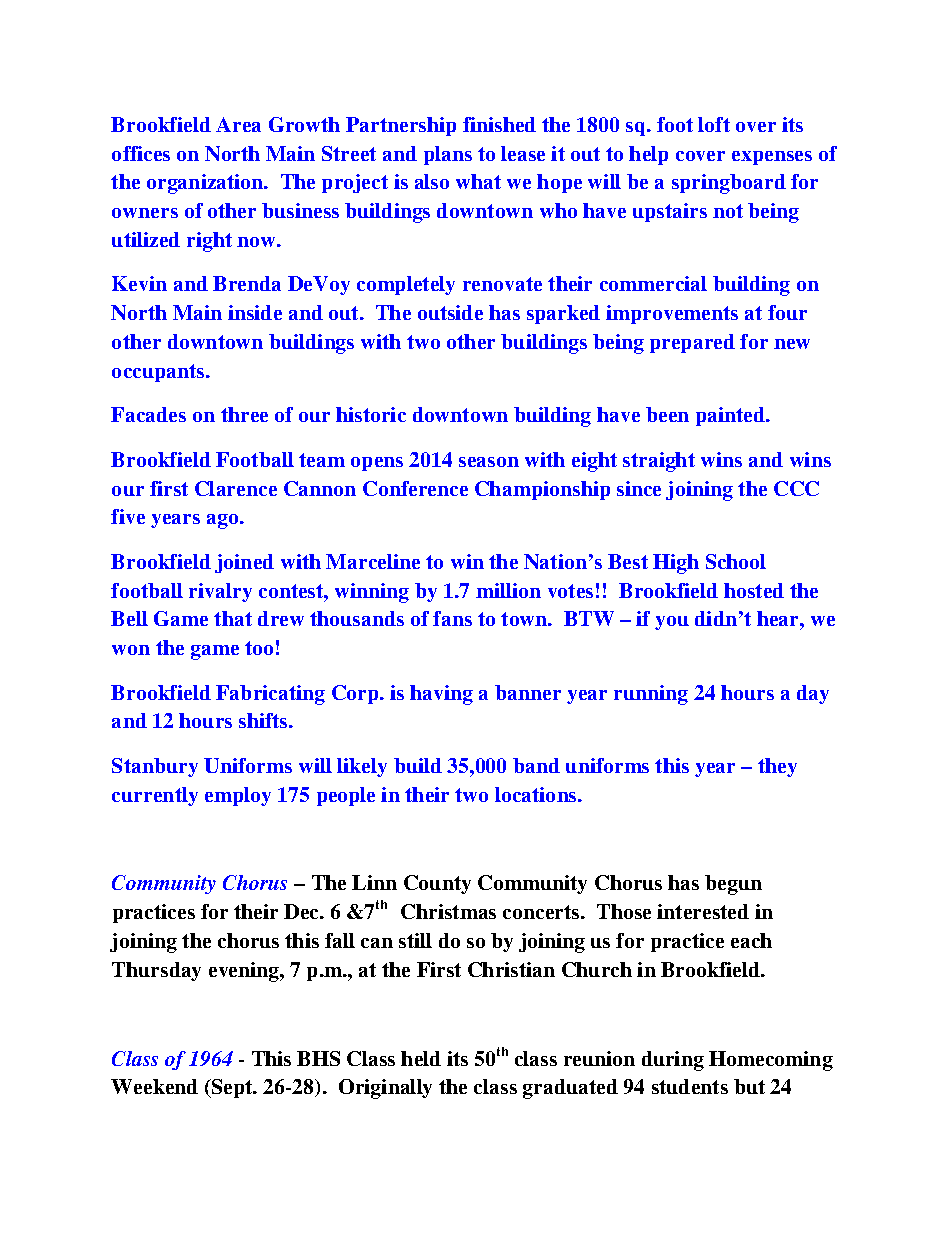 The height and width of the page is (1233, 952). Describe the element at coordinates (206, 184) in the page. I see `organization` at that location.
